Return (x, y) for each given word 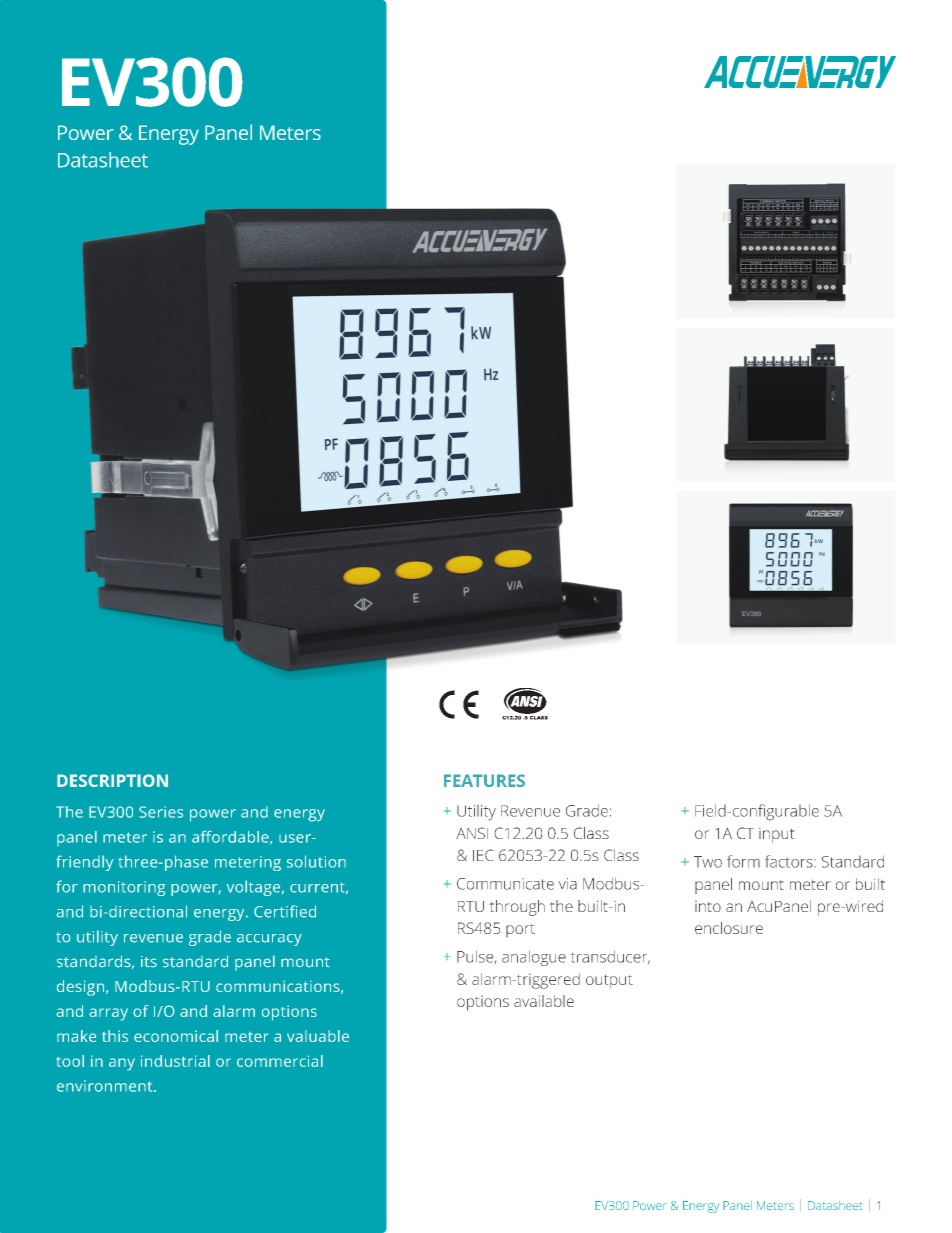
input (776, 835)
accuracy (269, 940)
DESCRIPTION (112, 780)
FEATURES (484, 780)
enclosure (729, 928)
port (520, 930)
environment (106, 1086)
